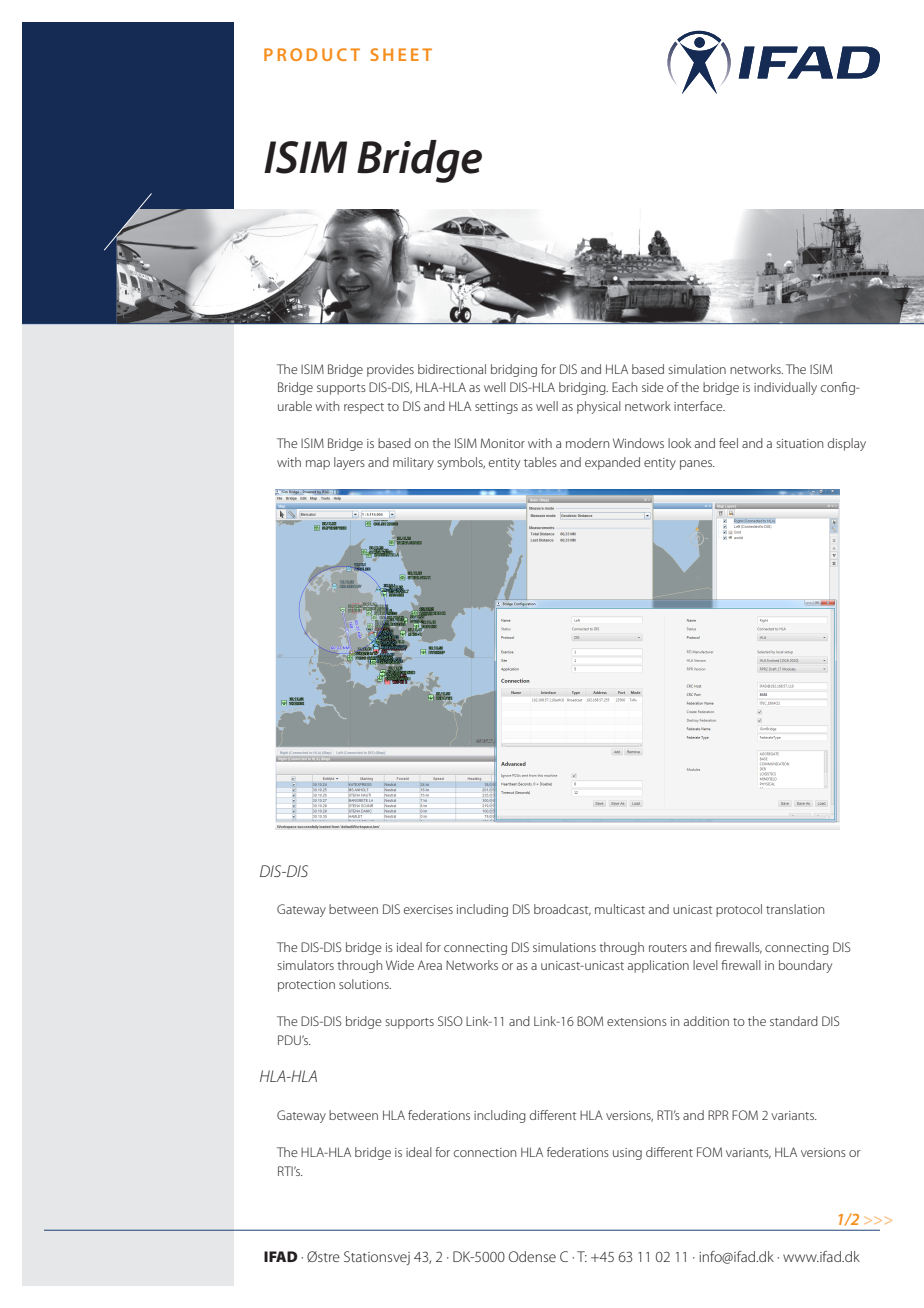 The width and height of the document is (924, 1308). I want to click on broadcast, so click(562, 910).
